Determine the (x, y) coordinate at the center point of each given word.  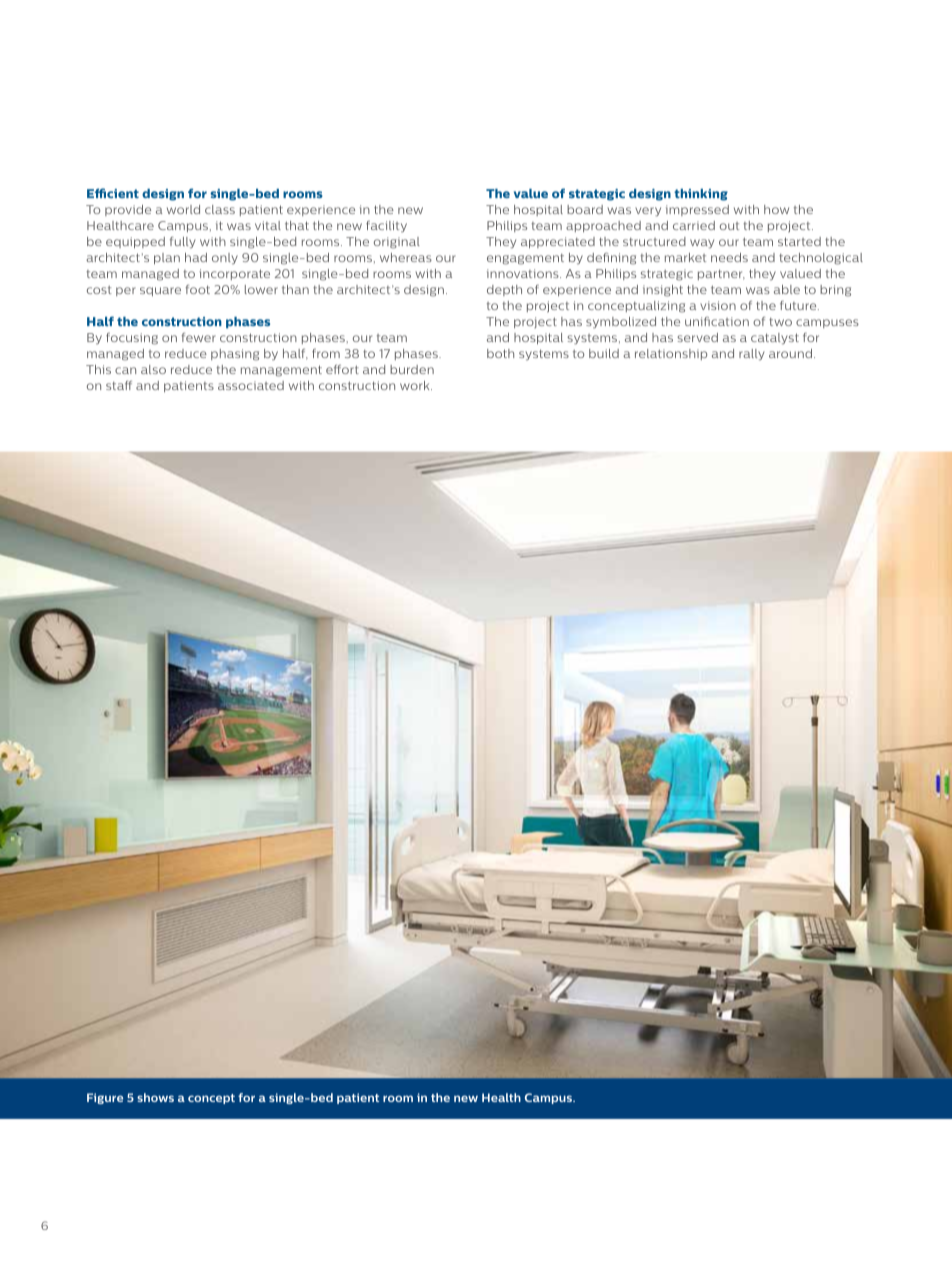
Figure (105, 1098)
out (729, 226)
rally (752, 355)
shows (155, 1097)
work (416, 385)
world (183, 209)
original (397, 243)
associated (251, 385)
